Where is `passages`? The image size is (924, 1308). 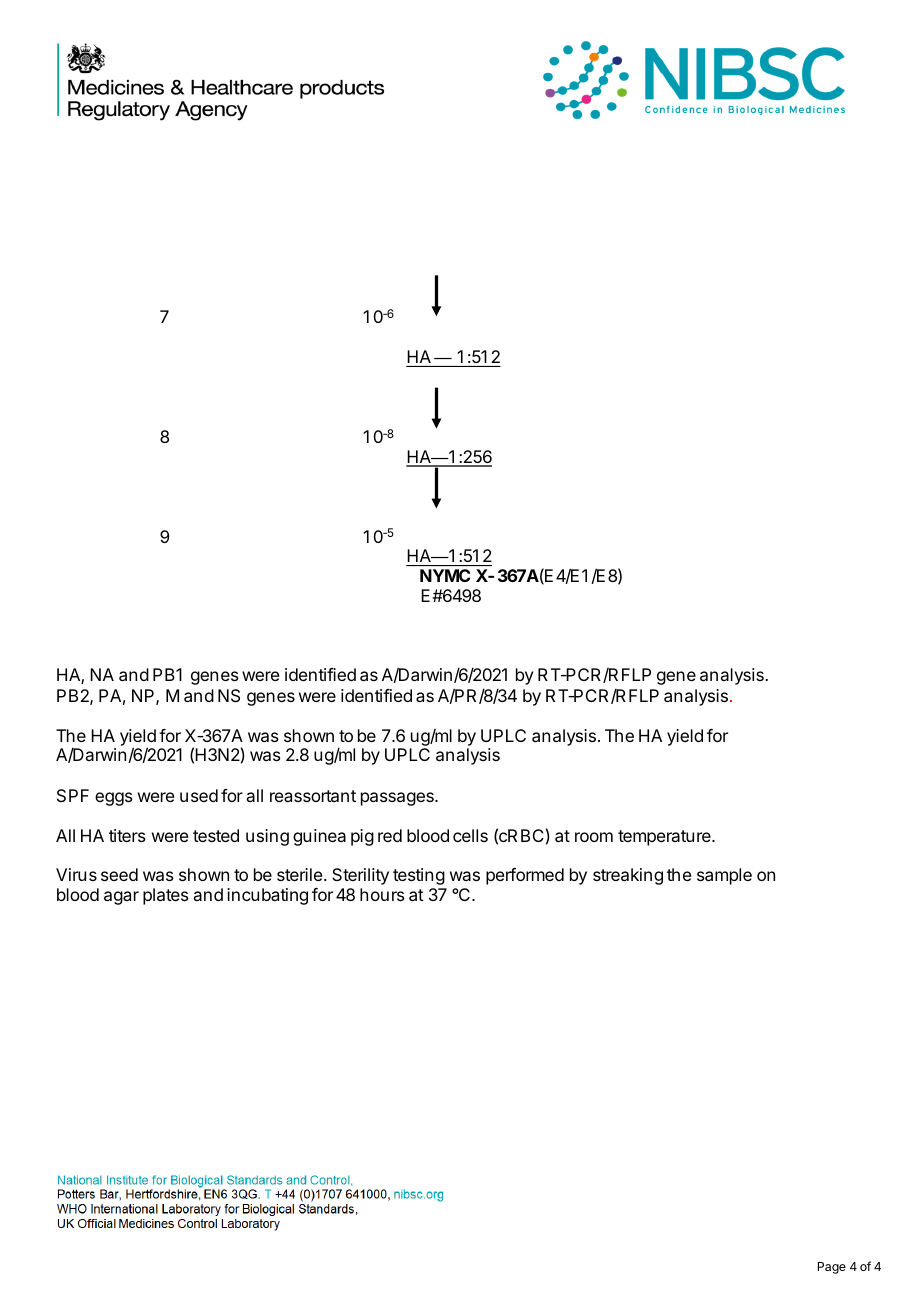
passages is located at coordinates (398, 799).
